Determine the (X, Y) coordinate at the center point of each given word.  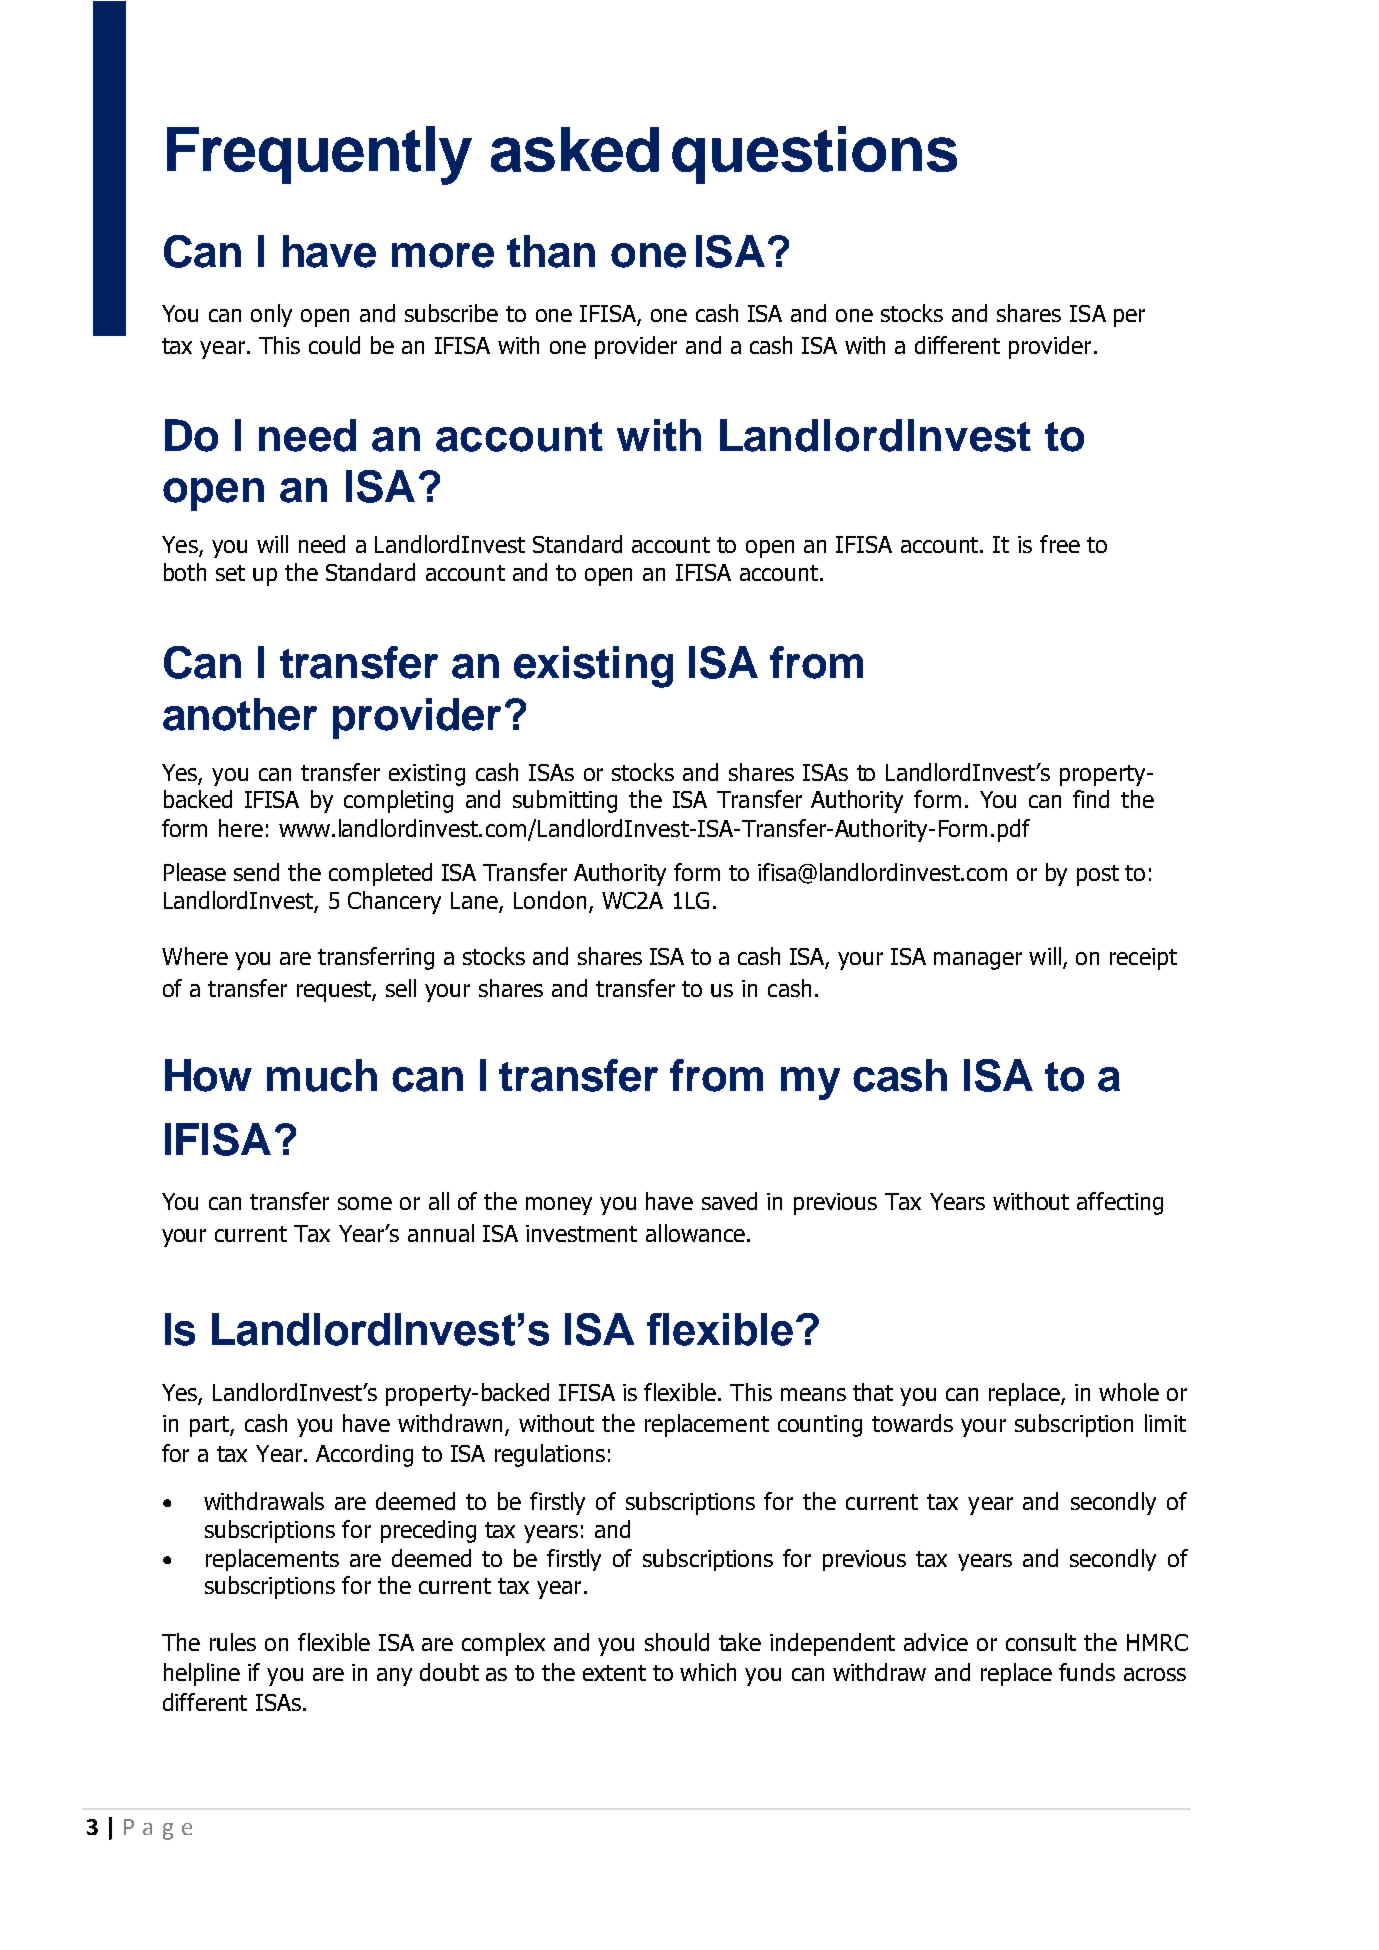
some (365, 1203)
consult (1041, 1642)
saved (729, 1201)
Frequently (319, 155)
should (677, 1642)
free (1060, 544)
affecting (1120, 1203)
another (240, 714)
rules (233, 1642)
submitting (565, 801)
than (551, 251)
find (1091, 799)
